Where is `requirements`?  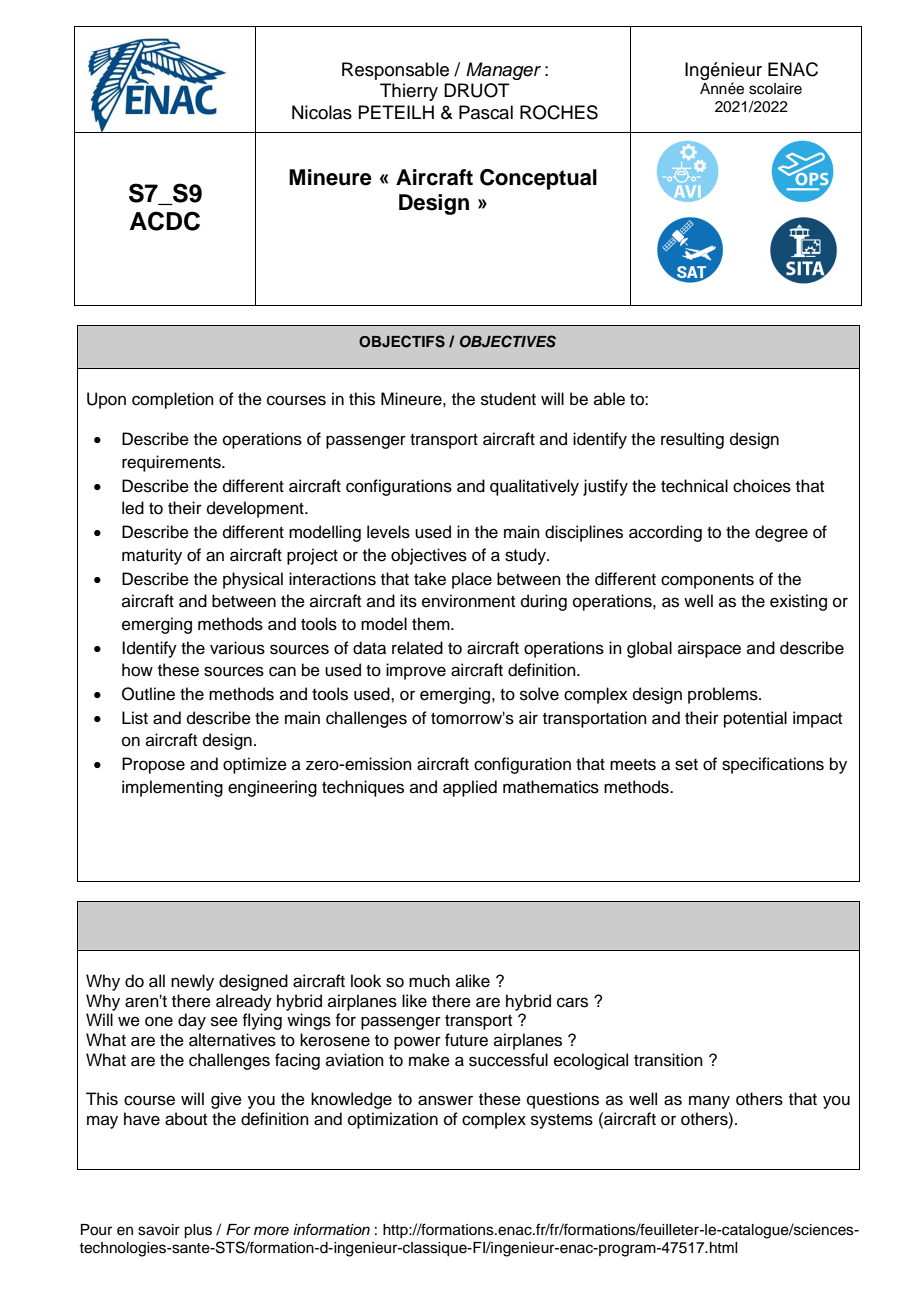
requirements is located at coordinates (172, 463).
